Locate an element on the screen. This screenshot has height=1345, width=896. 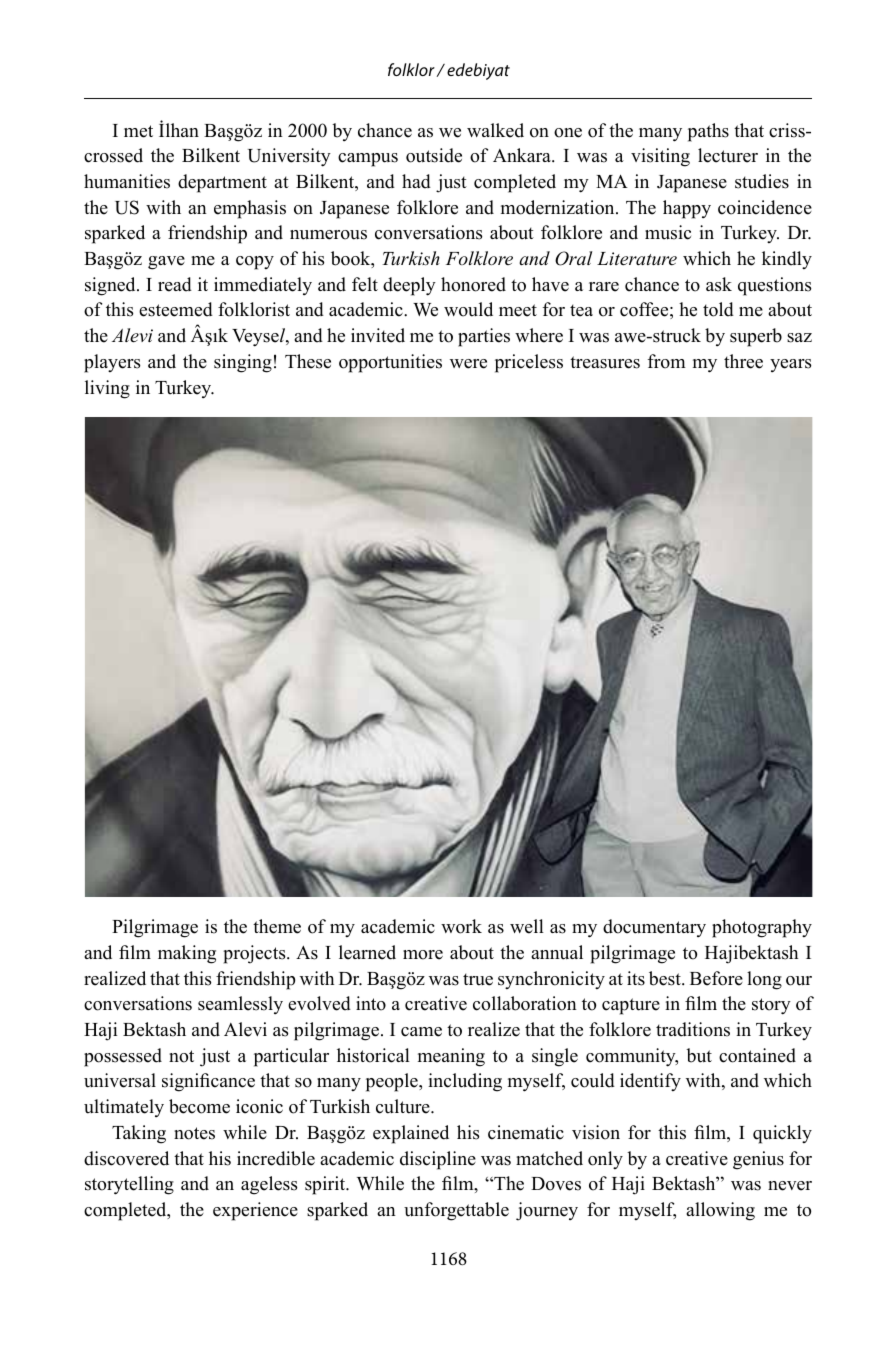
lecturer is located at coordinates (728, 155).
